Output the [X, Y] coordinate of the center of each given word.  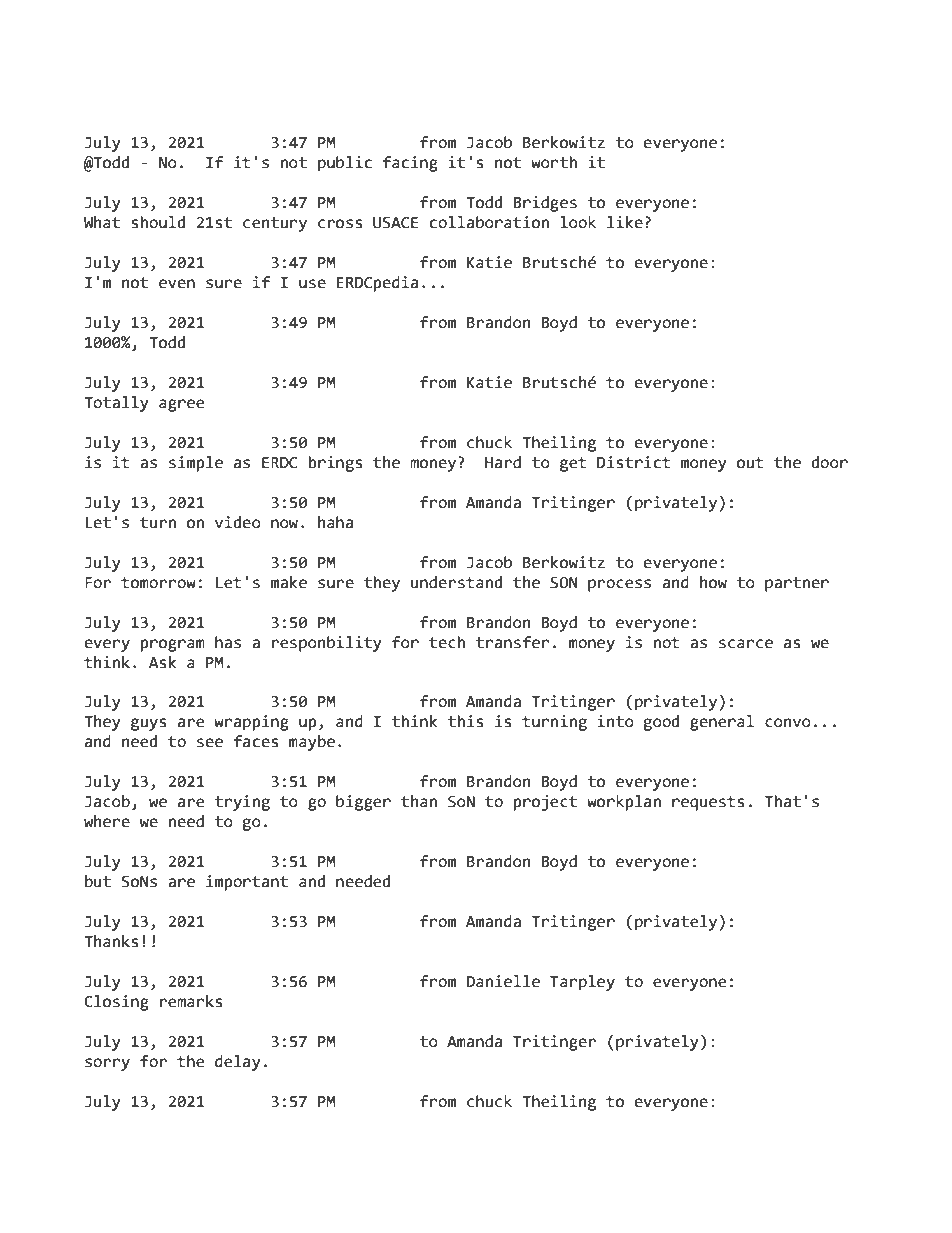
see [210, 743]
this [465, 721]
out [750, 463]
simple [196, 464]
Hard [503, 462]
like [625, 222]
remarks [191, 1001]
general [722, 723]
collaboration [489, 222]
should [158, 222]
